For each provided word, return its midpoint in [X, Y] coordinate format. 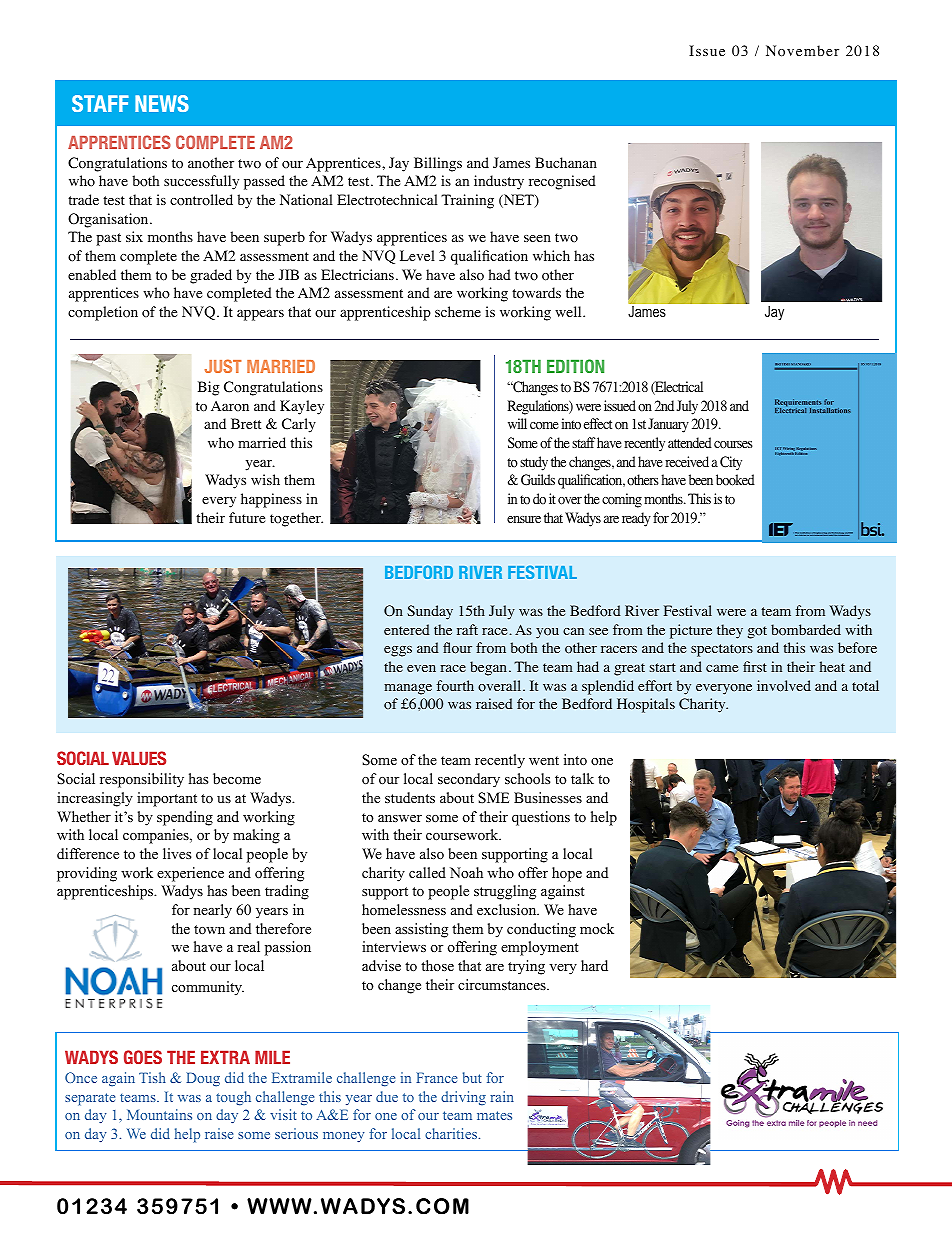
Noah [466, 872]
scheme [458, 311]
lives [177, 853]
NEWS [162, 103]
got [757, 632]
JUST [223, 366]
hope [567, 874]
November [802, 51]
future [247, 517]
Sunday [430, 612]
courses [733, 445]
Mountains [159, 1114]
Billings [438, 164]
